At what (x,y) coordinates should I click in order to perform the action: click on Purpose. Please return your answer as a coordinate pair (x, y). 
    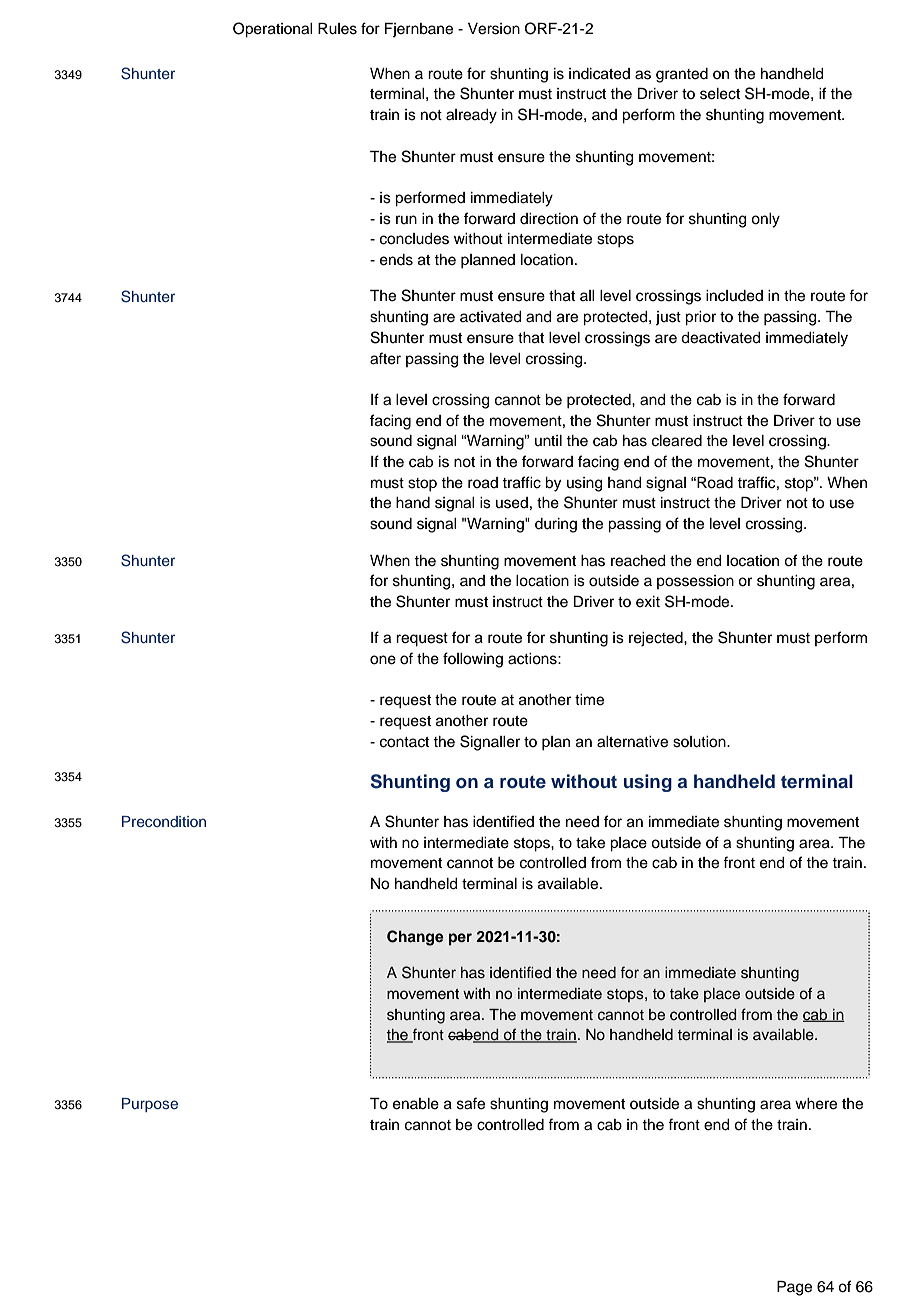
    Looking at the image, I should click on (150, 1105).
